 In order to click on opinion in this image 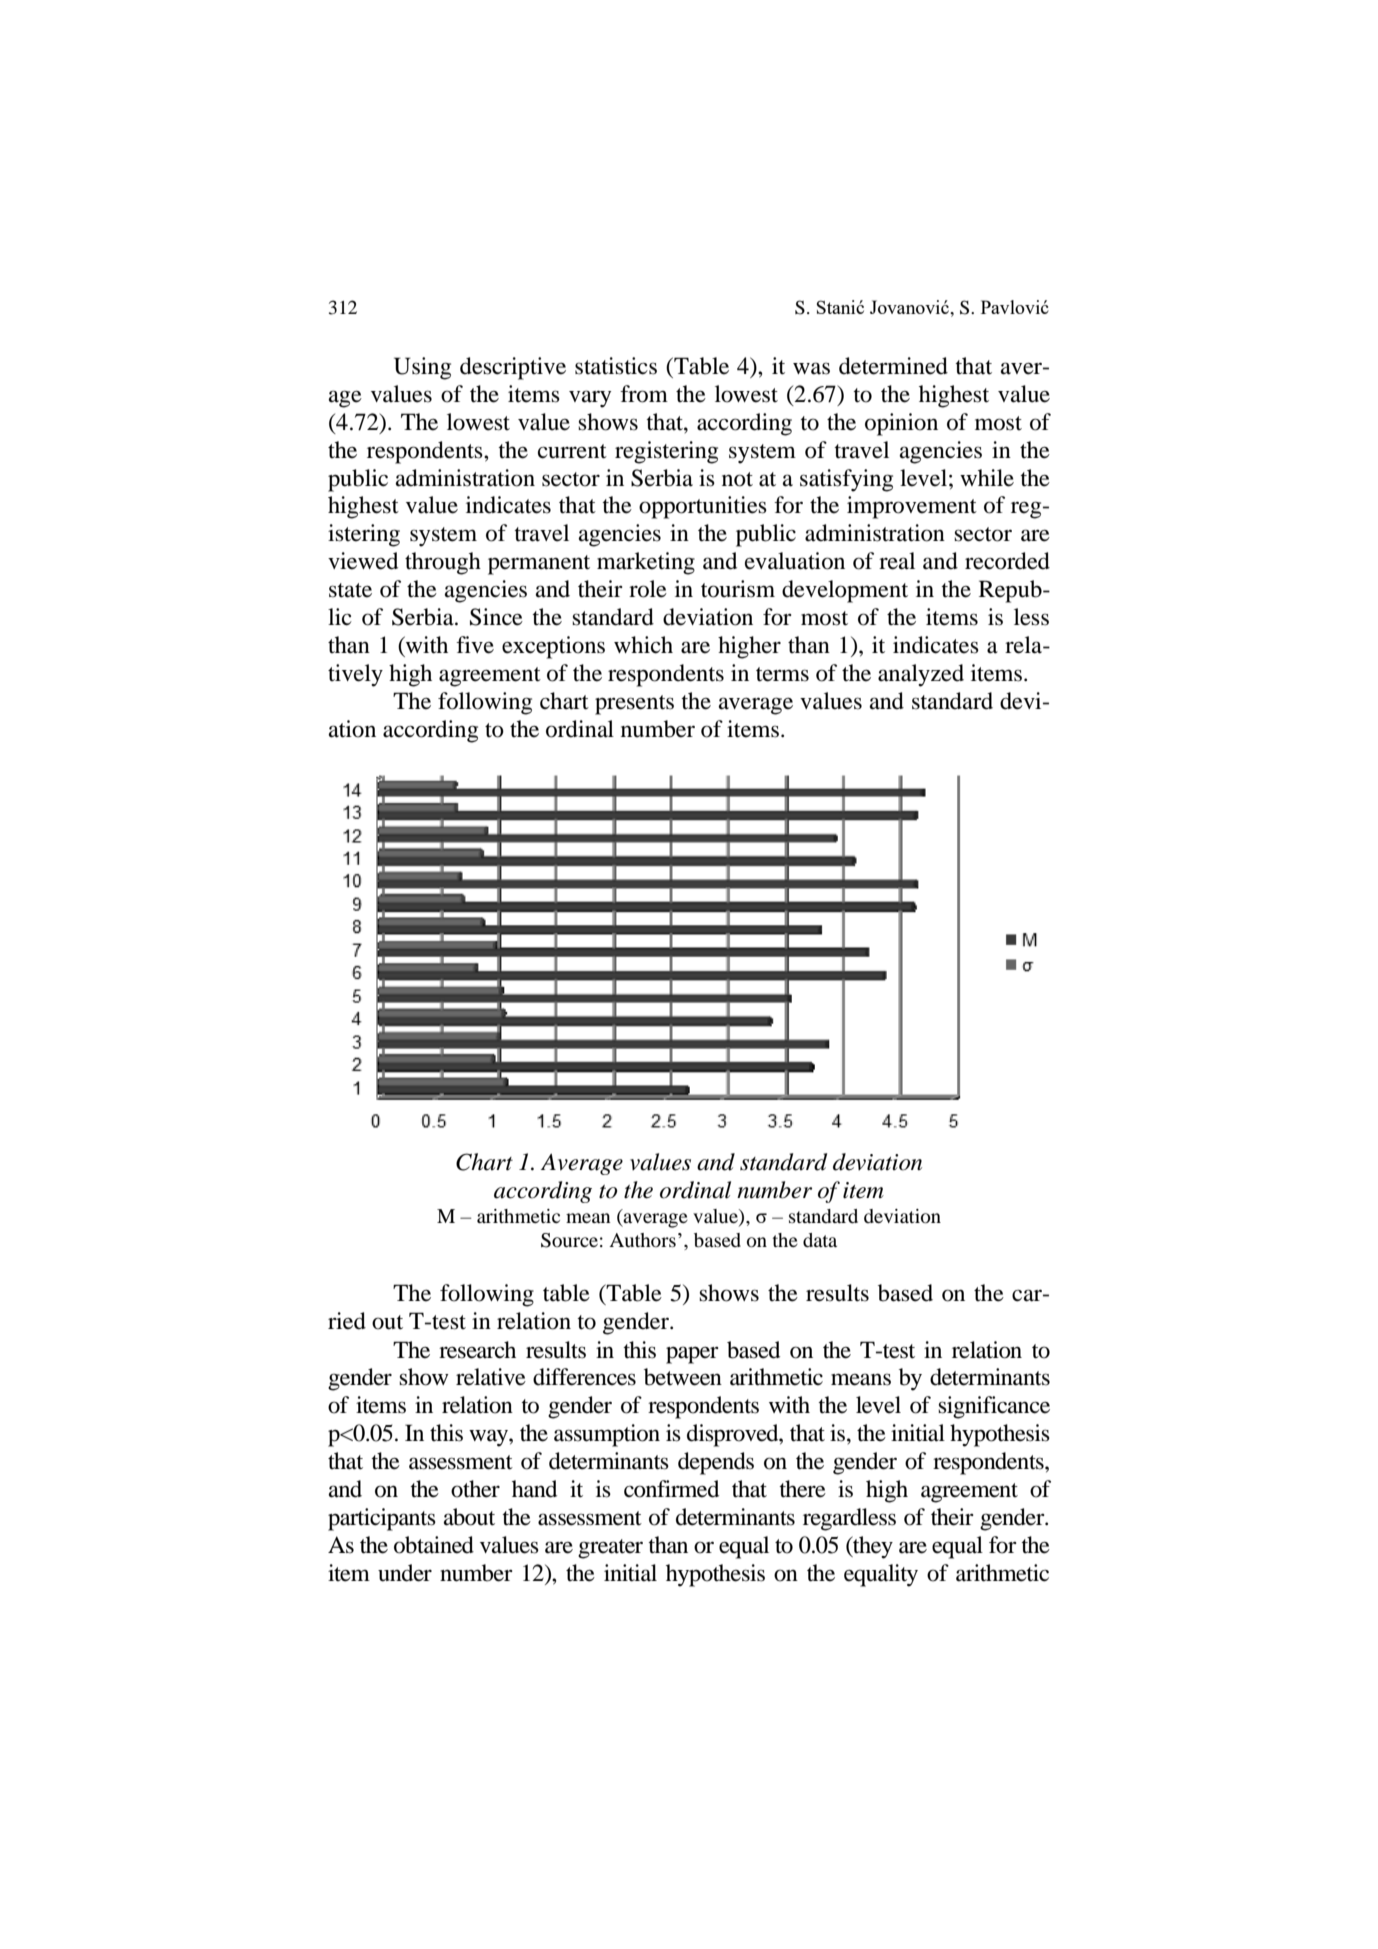, I will do `click(901, 424)`.
